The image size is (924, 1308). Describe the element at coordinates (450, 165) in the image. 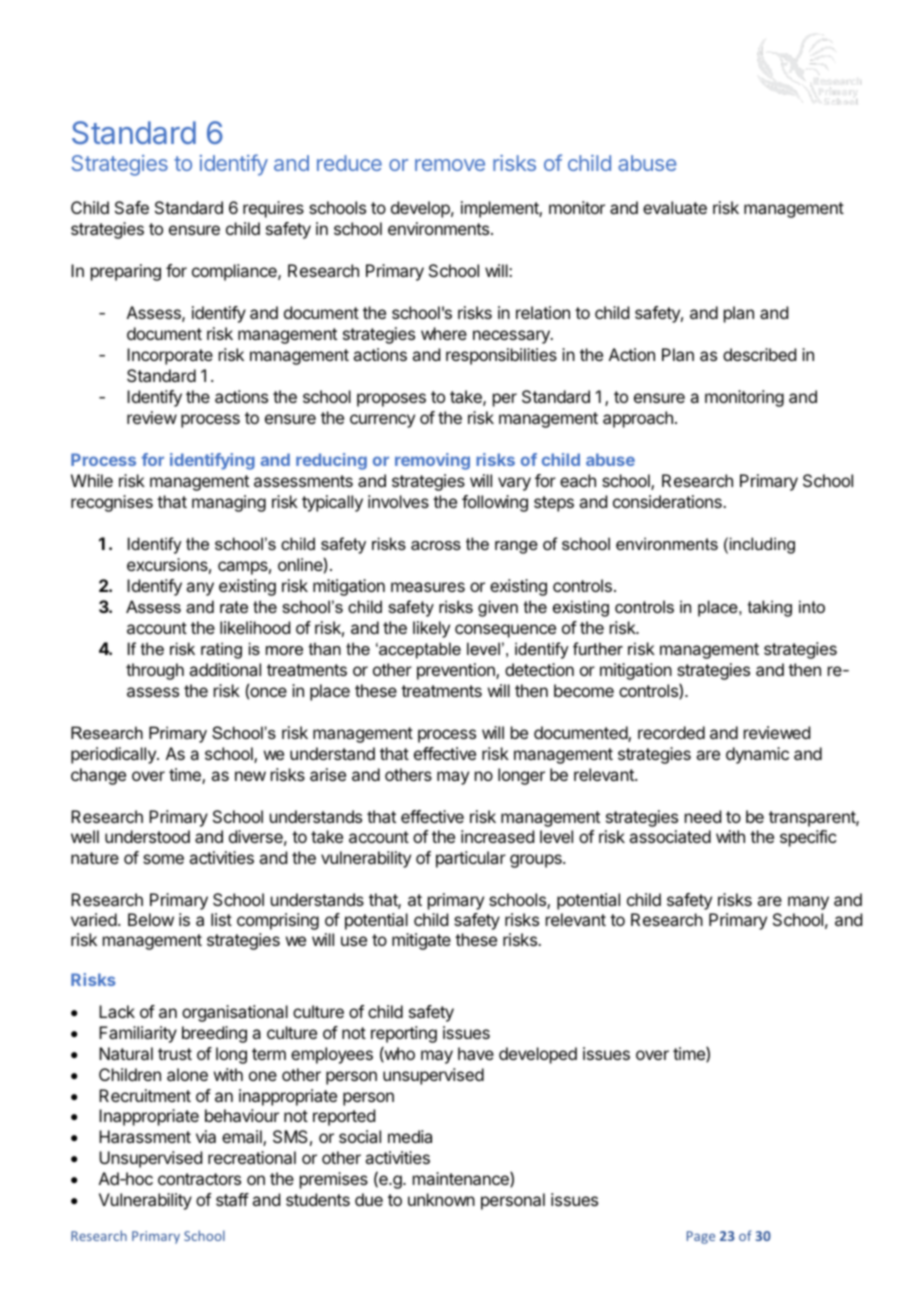

I see `remove` at that location.
